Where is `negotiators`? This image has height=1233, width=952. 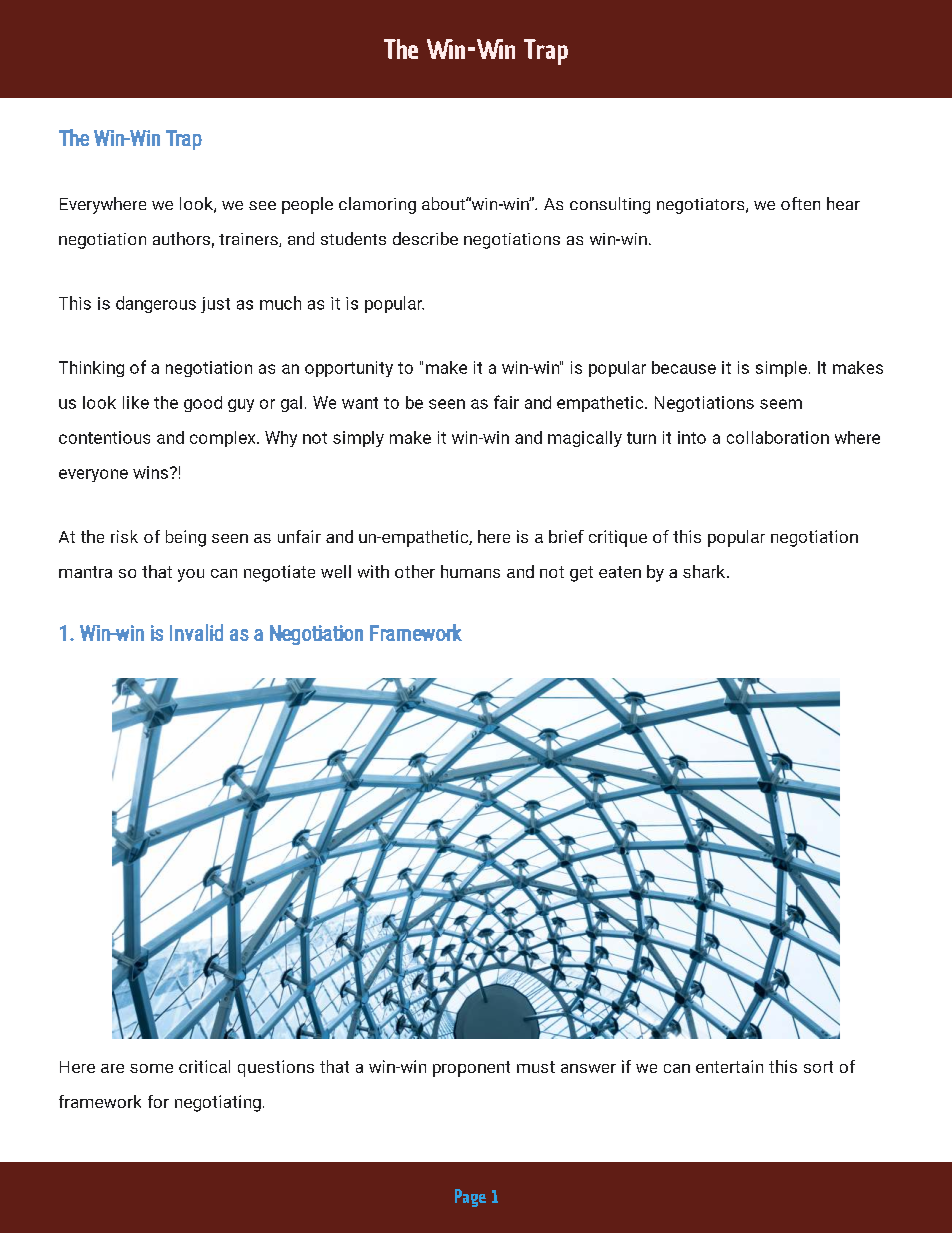
negotiators is located at coordinates (702, 206).
